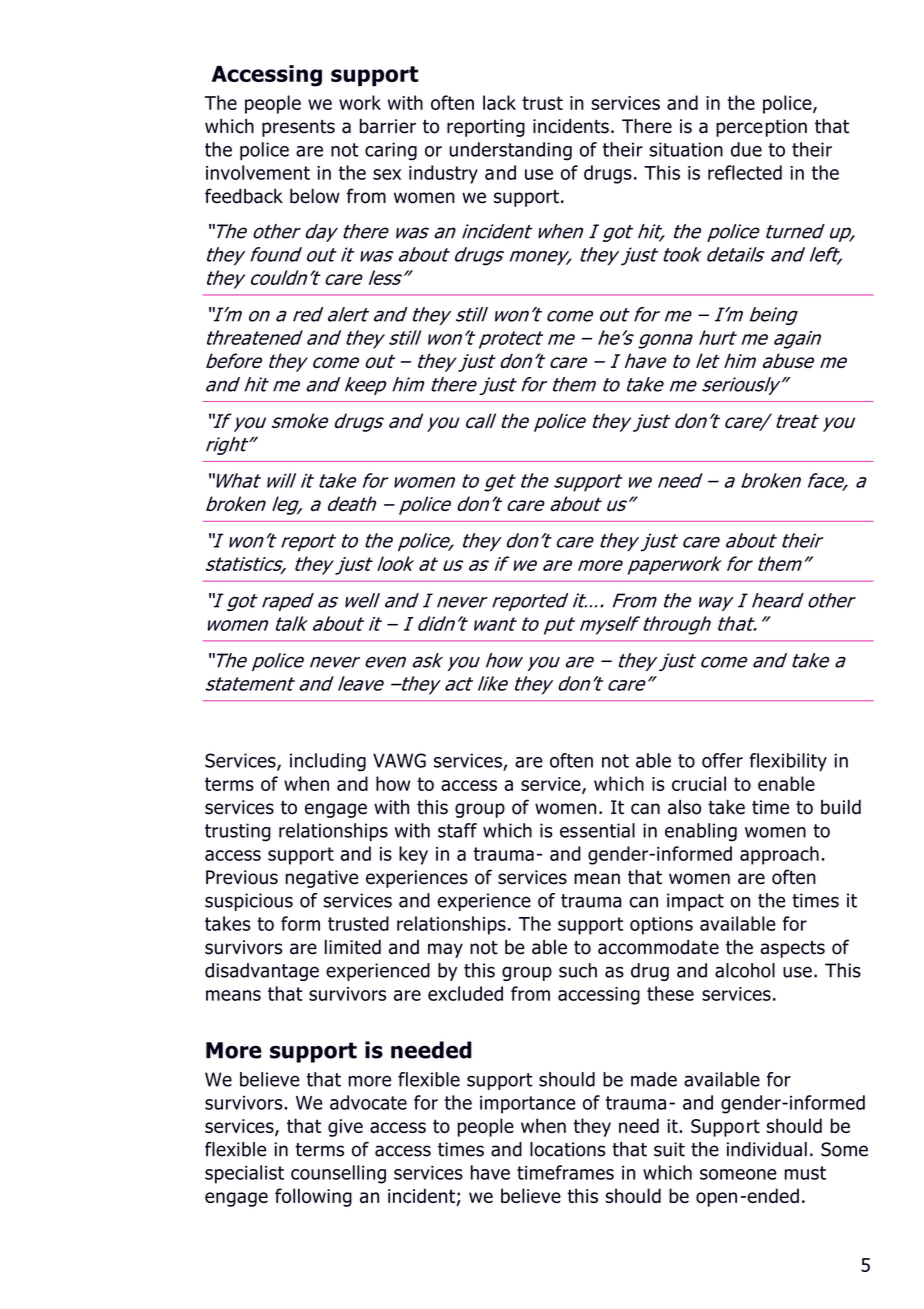 The image size is (924, 1309). Describe the element at coordinates (779, 855) in the document. I see `approach` at that location.
